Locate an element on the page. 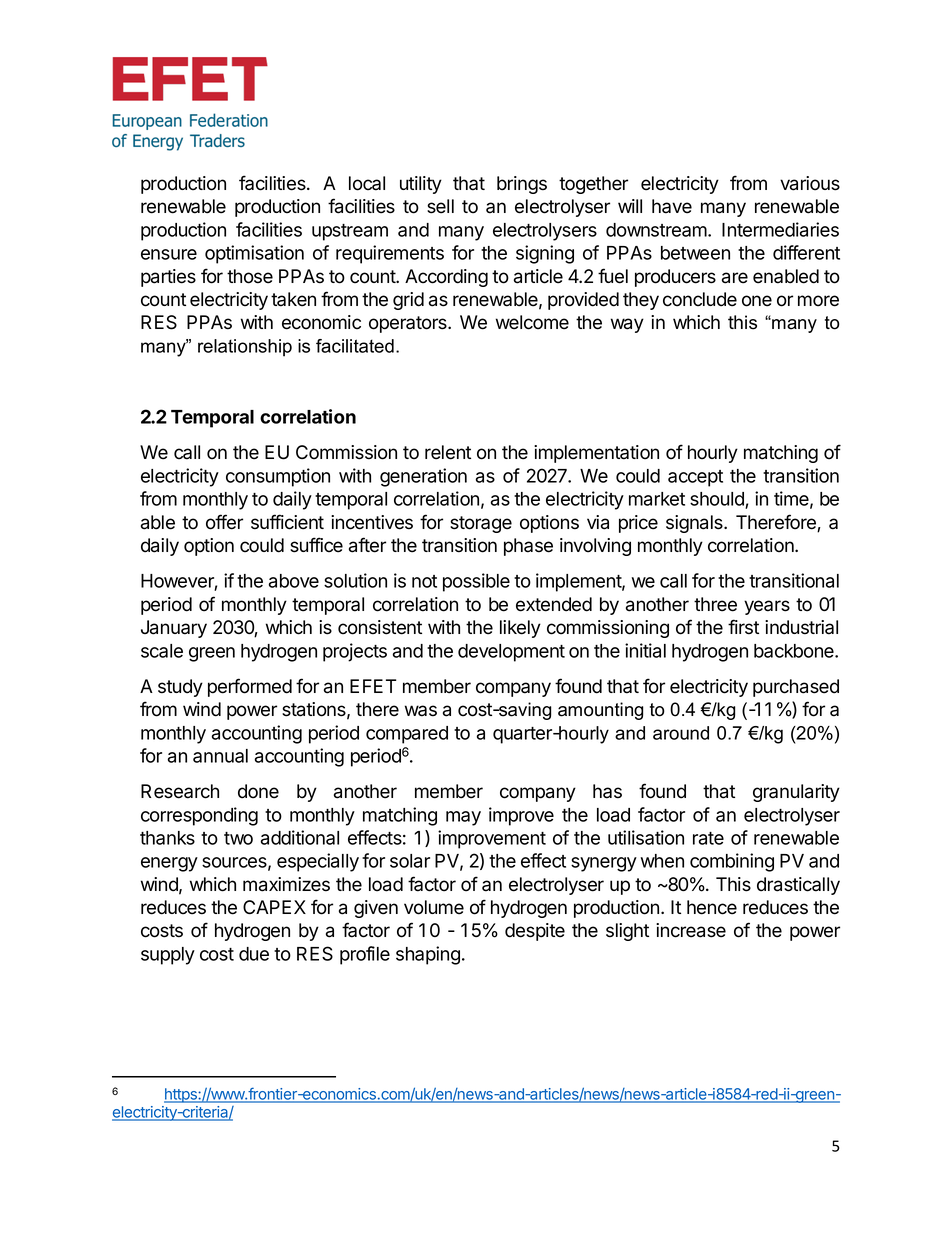  due is located at coordinates (254, 954).
